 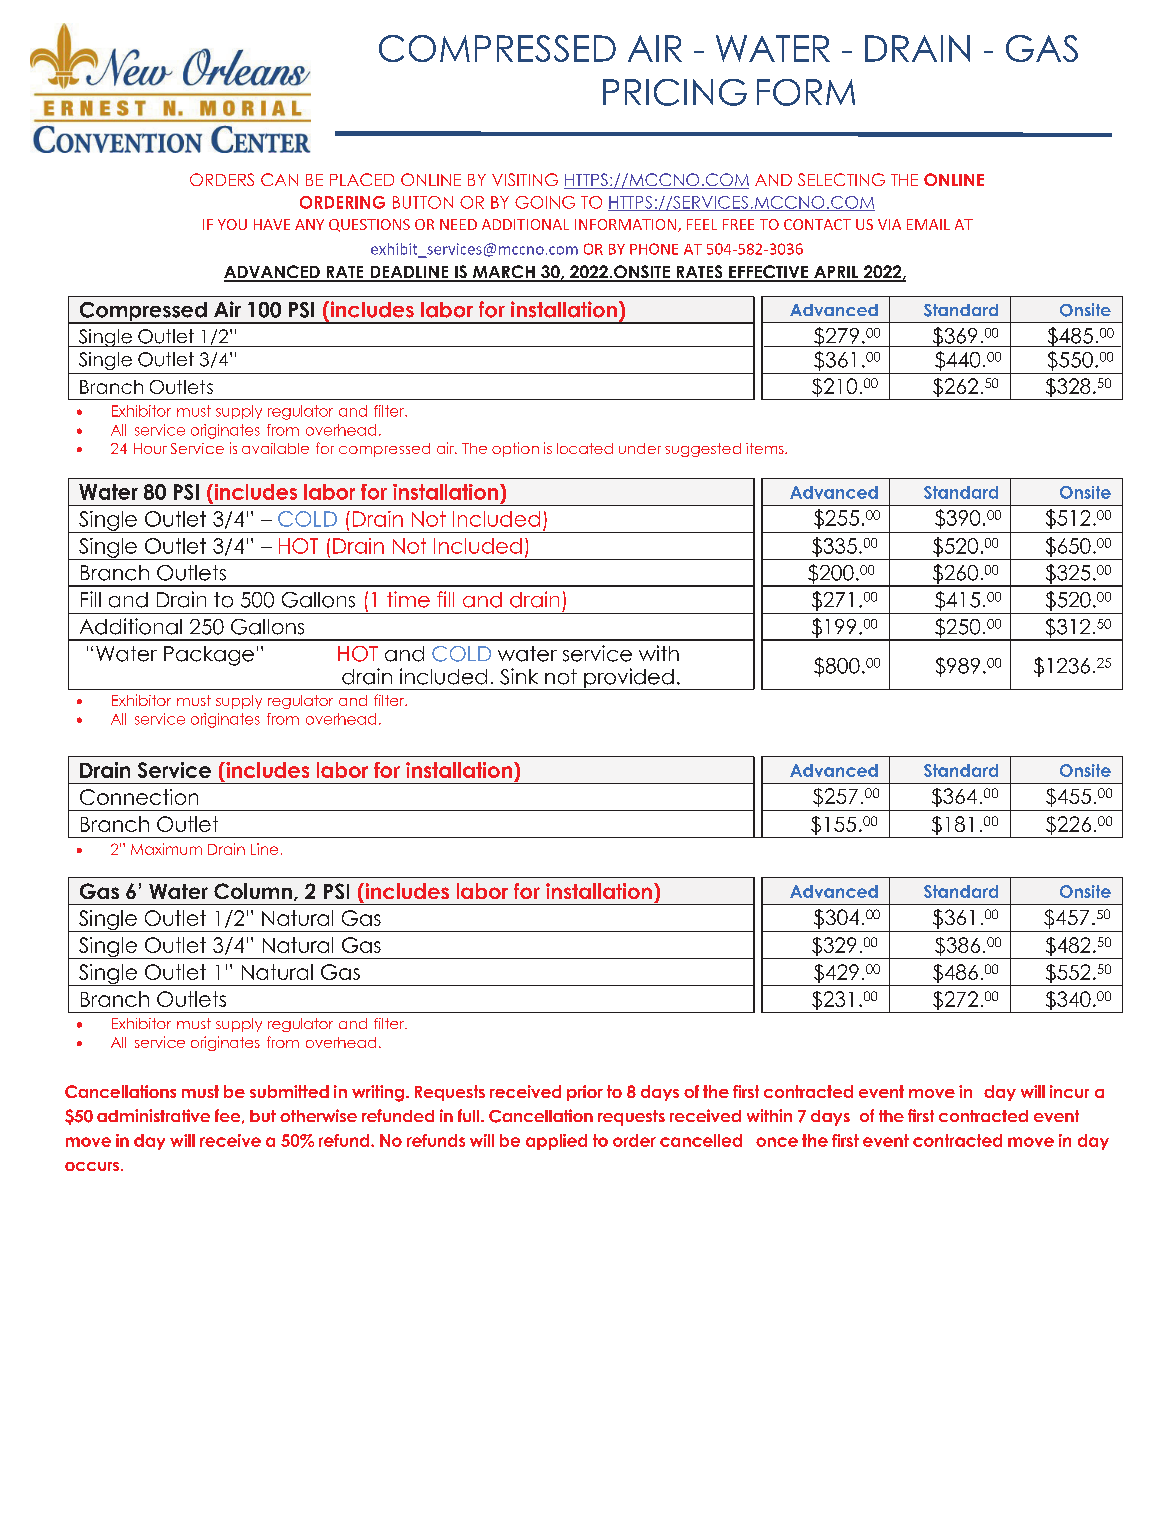 What do you see at coordinates (153, 1115) in the screenshot?
I see `administrative` at bounding box center [153, 1115].
